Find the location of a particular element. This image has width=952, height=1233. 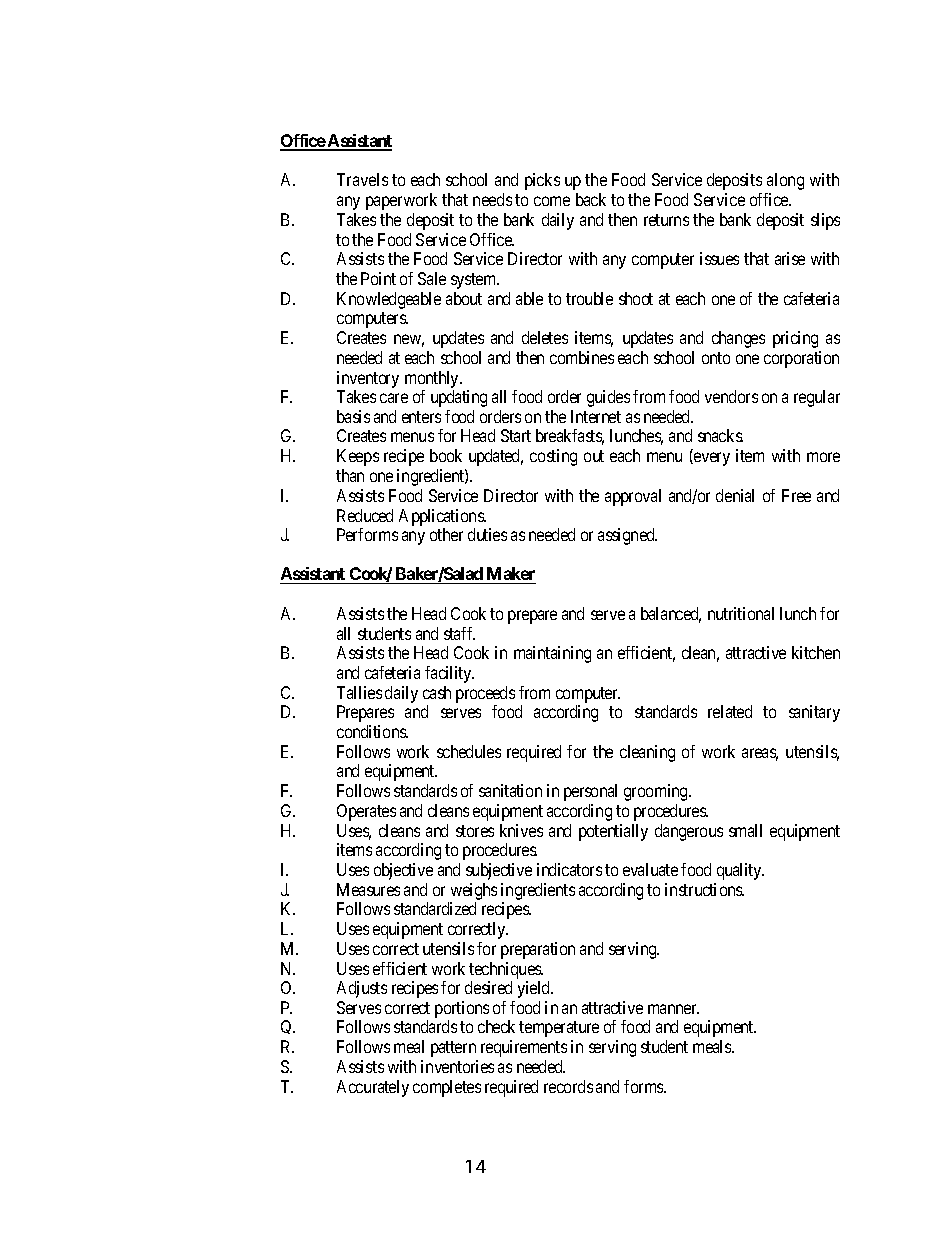

manner is located at coordinates (673, 1009).
